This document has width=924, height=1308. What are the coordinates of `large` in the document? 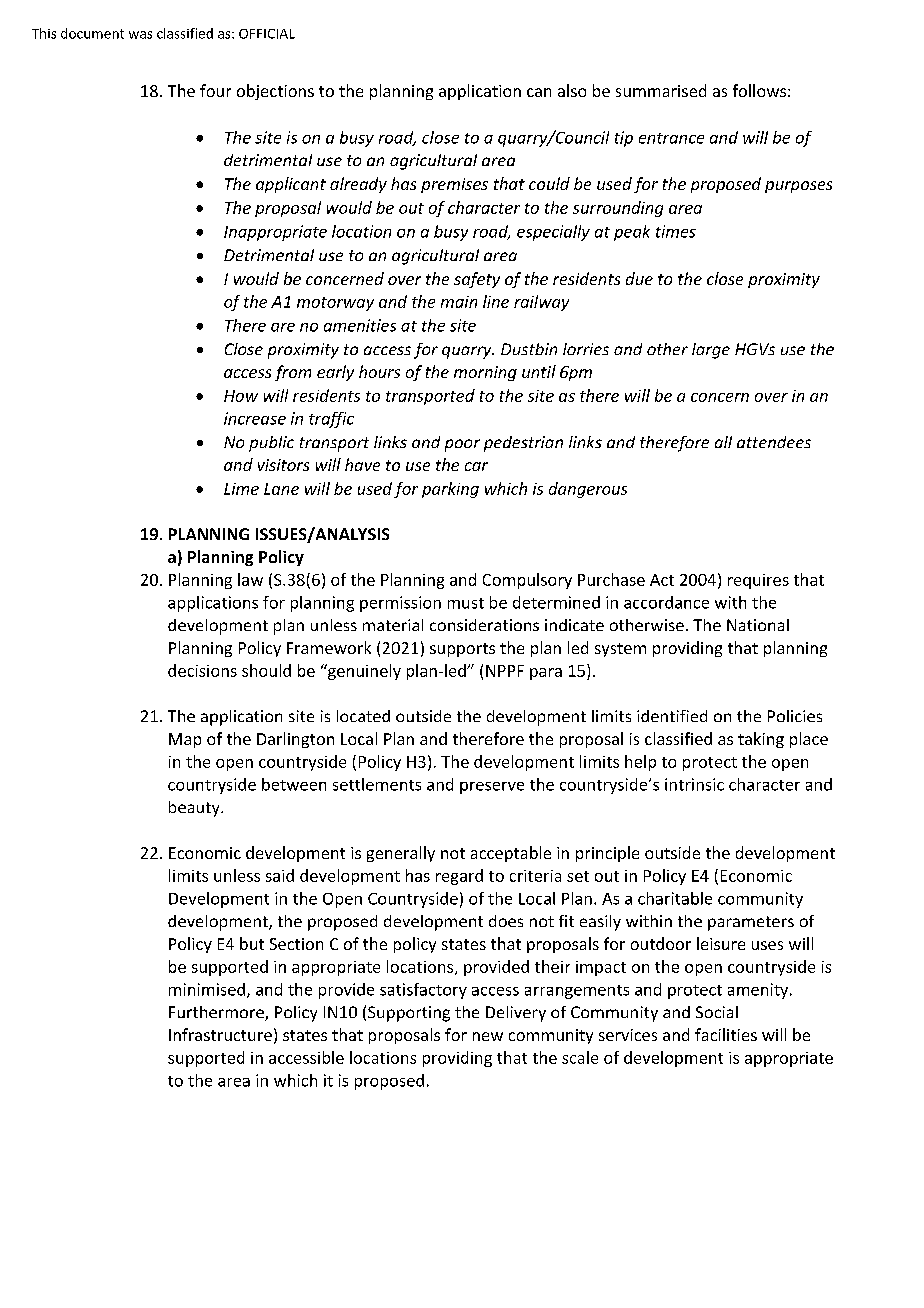 It's located at (711, 351).
